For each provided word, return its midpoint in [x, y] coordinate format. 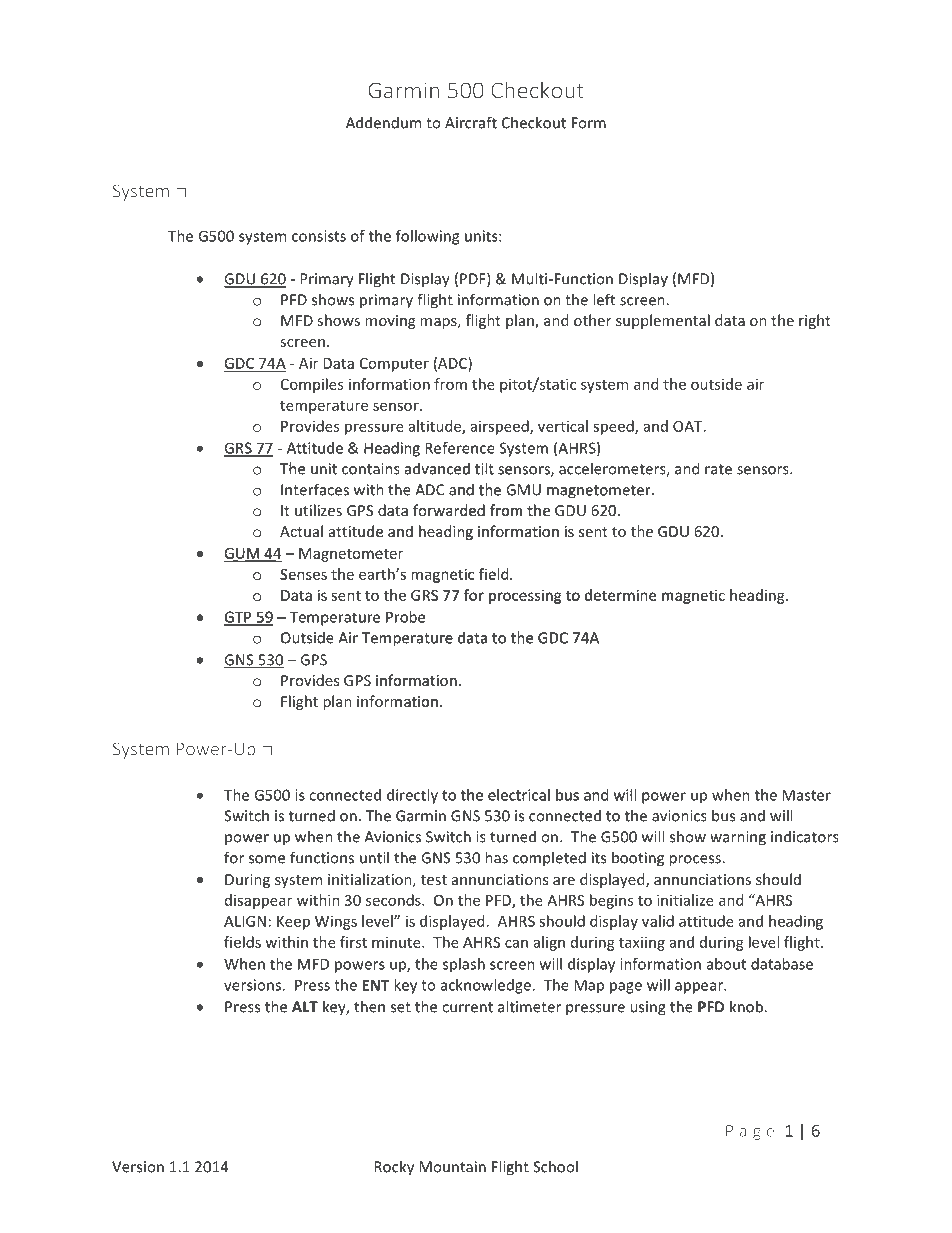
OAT [689, 426]
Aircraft [471, 122]
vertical [563, 426]
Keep [293, 923]
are [564, 881]
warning [738, 838]
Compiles [312, 385]
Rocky [394, 1168]
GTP [239, 618]
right [815, 321]
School [555, 1166]
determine [620, 595]
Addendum [383, 122]
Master [806, 795]
